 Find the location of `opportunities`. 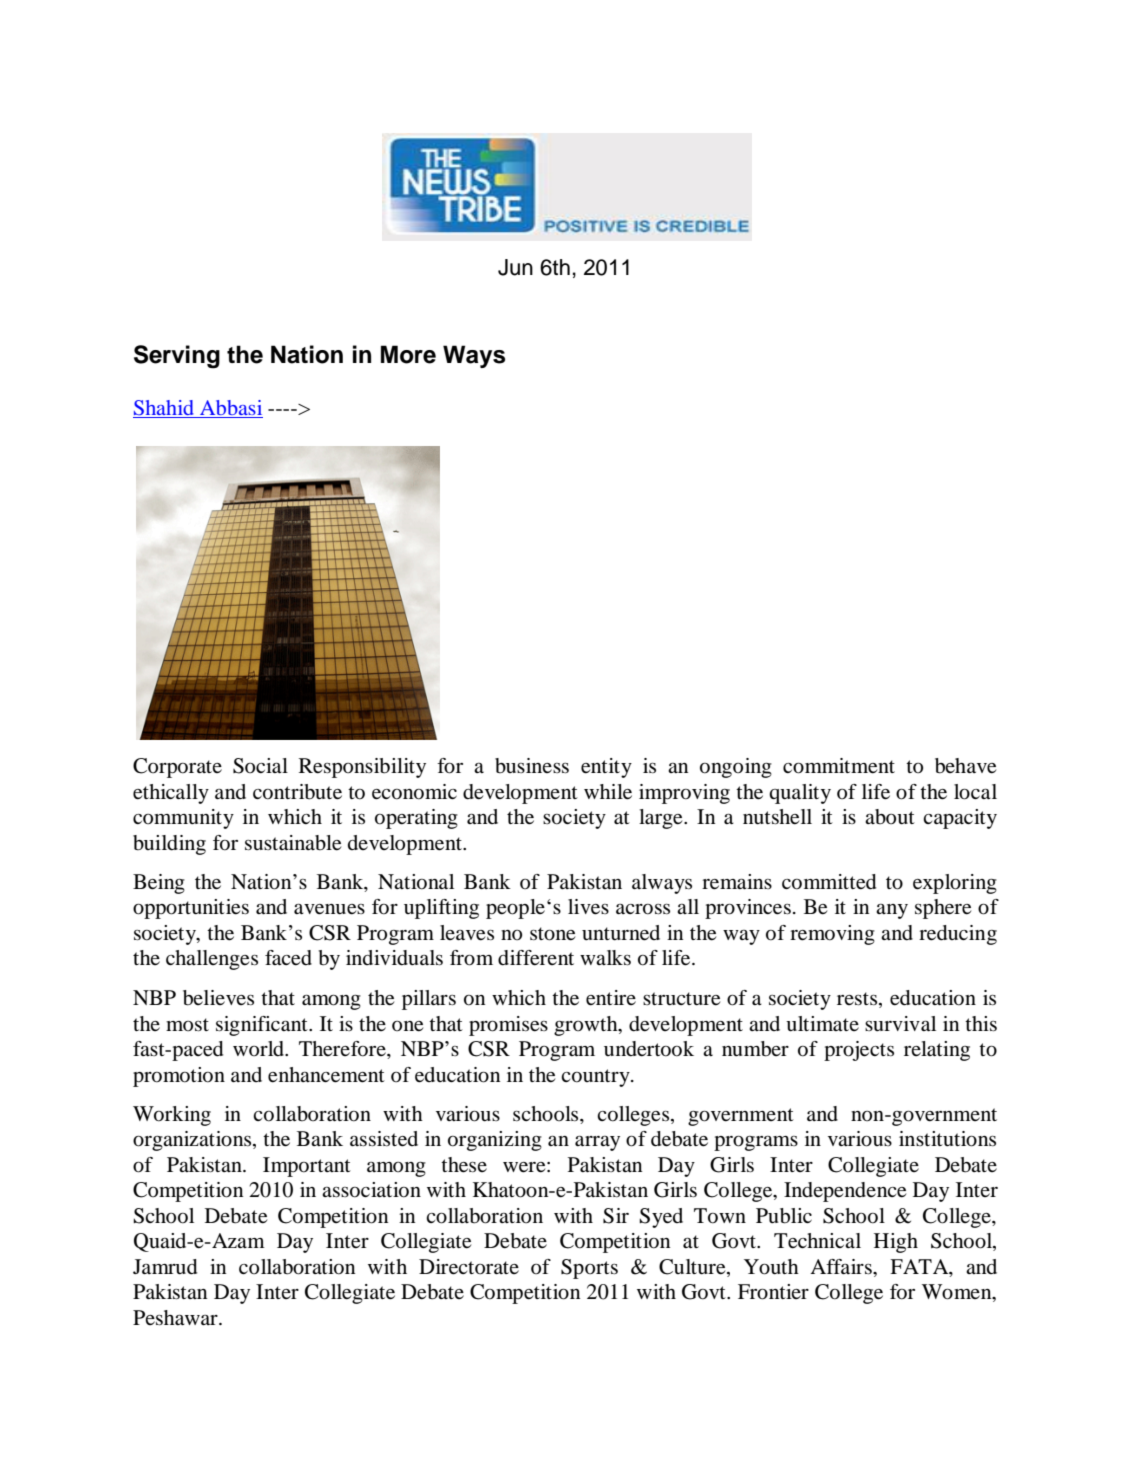

opportunities is located at coordinates (191, 909).
